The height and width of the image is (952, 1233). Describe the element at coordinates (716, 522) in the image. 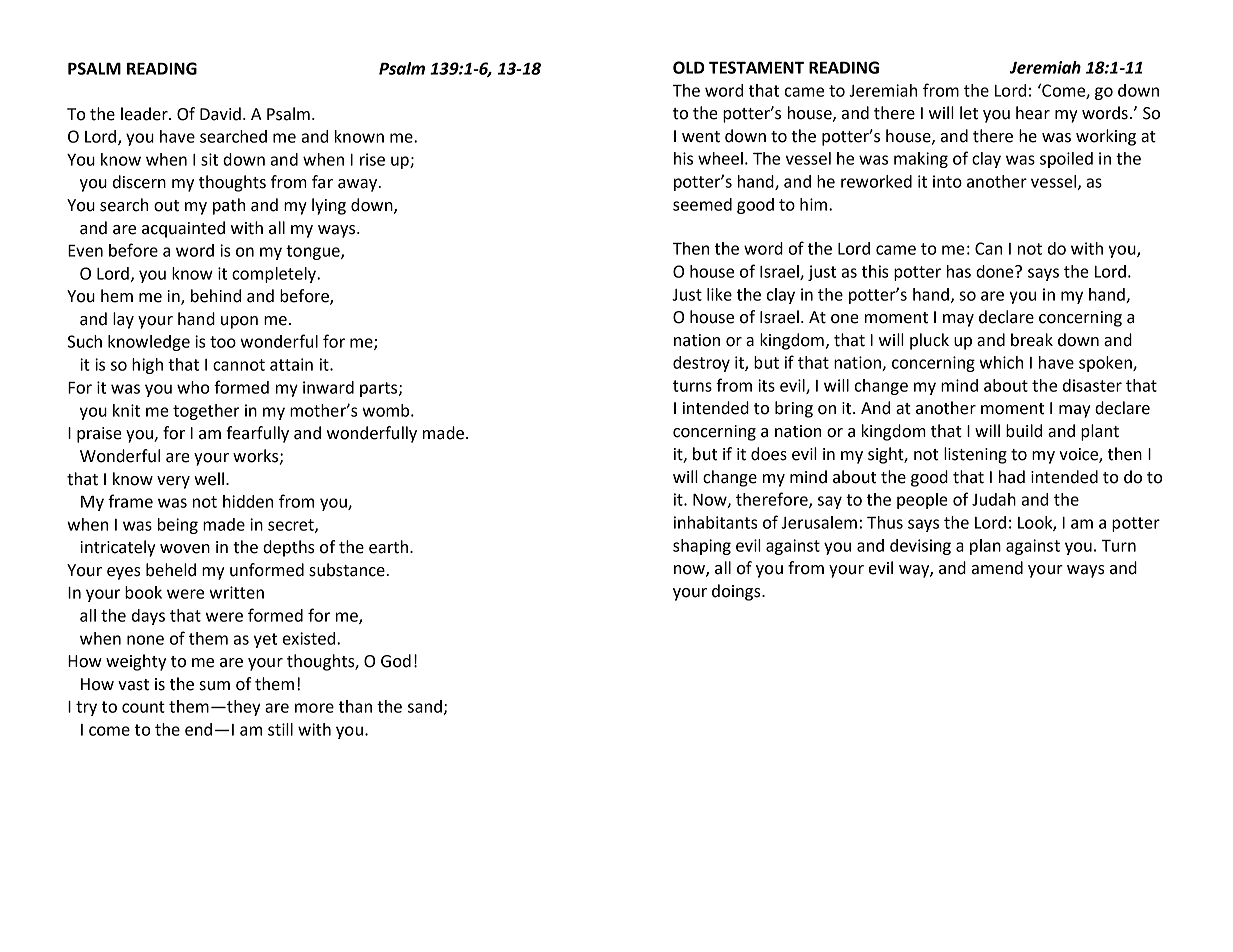

I see `inhabitants` at that location.
